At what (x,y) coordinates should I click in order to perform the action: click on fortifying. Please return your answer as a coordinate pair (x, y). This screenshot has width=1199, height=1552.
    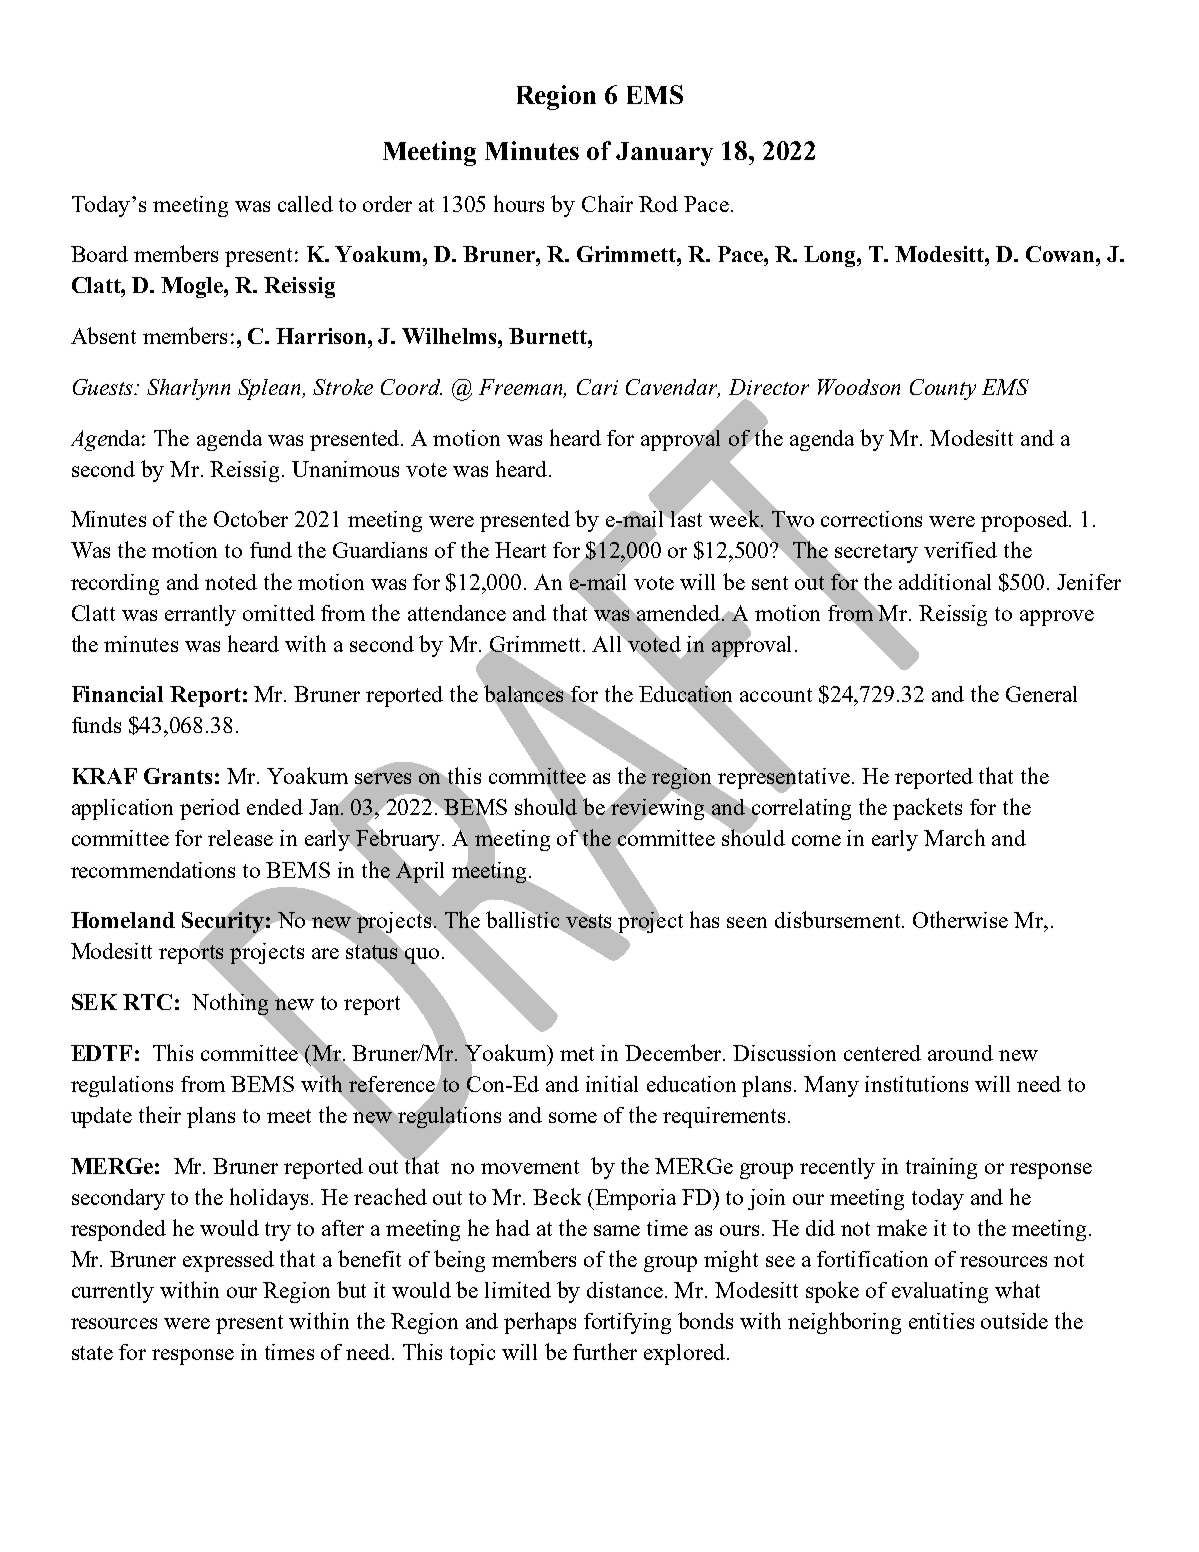
    Looking at the image, I should click on (627, 1323).
